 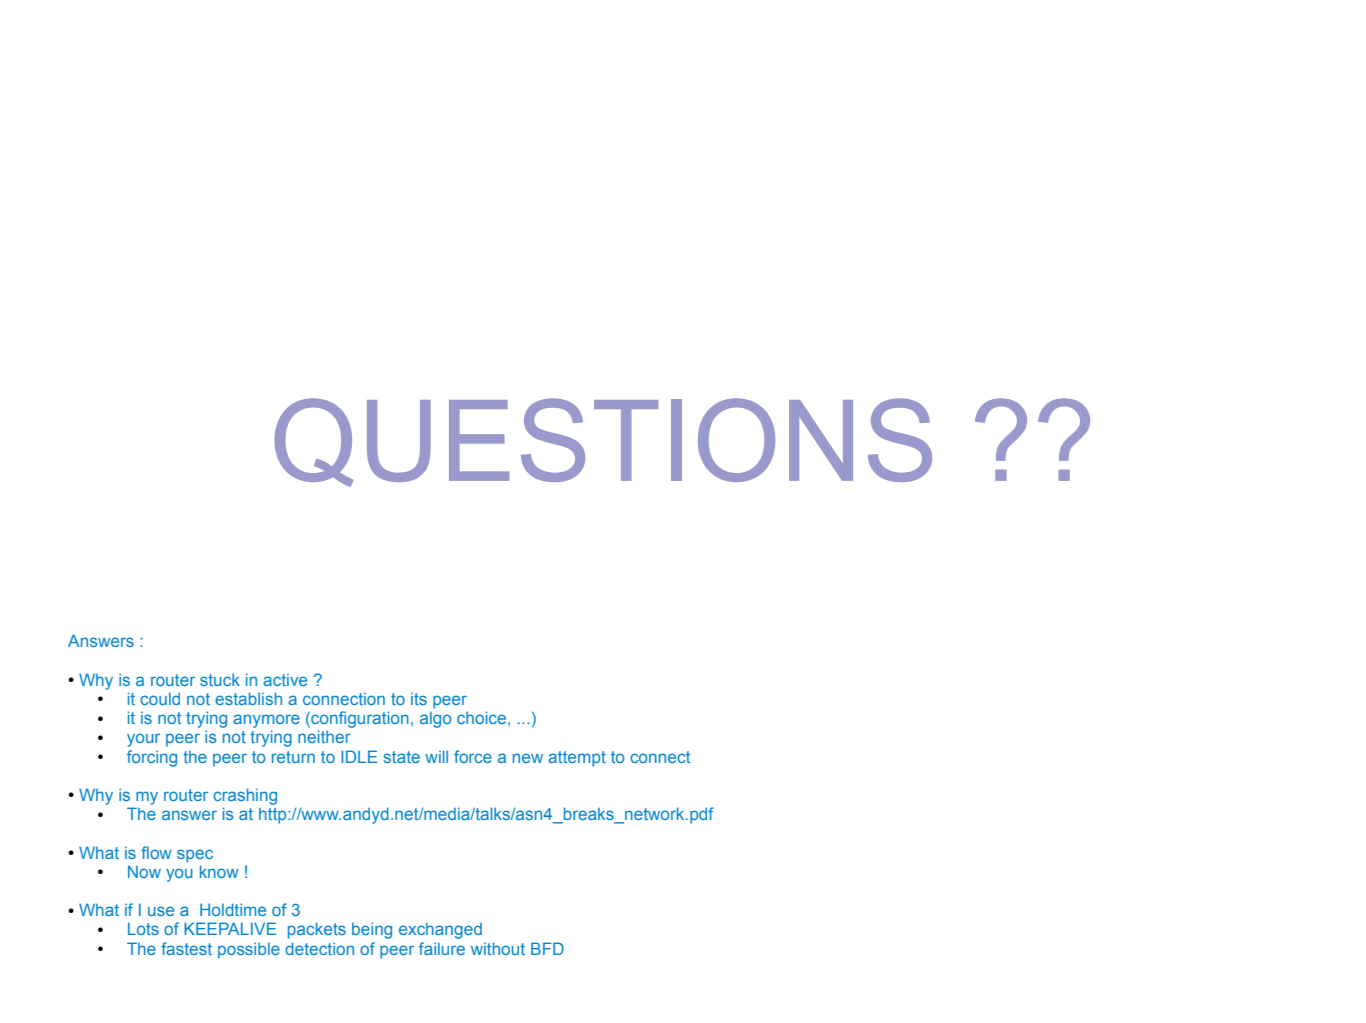 What do you see at coordinates (528, 758) in the page?
I see `new` at bounding box center [528, 758].
